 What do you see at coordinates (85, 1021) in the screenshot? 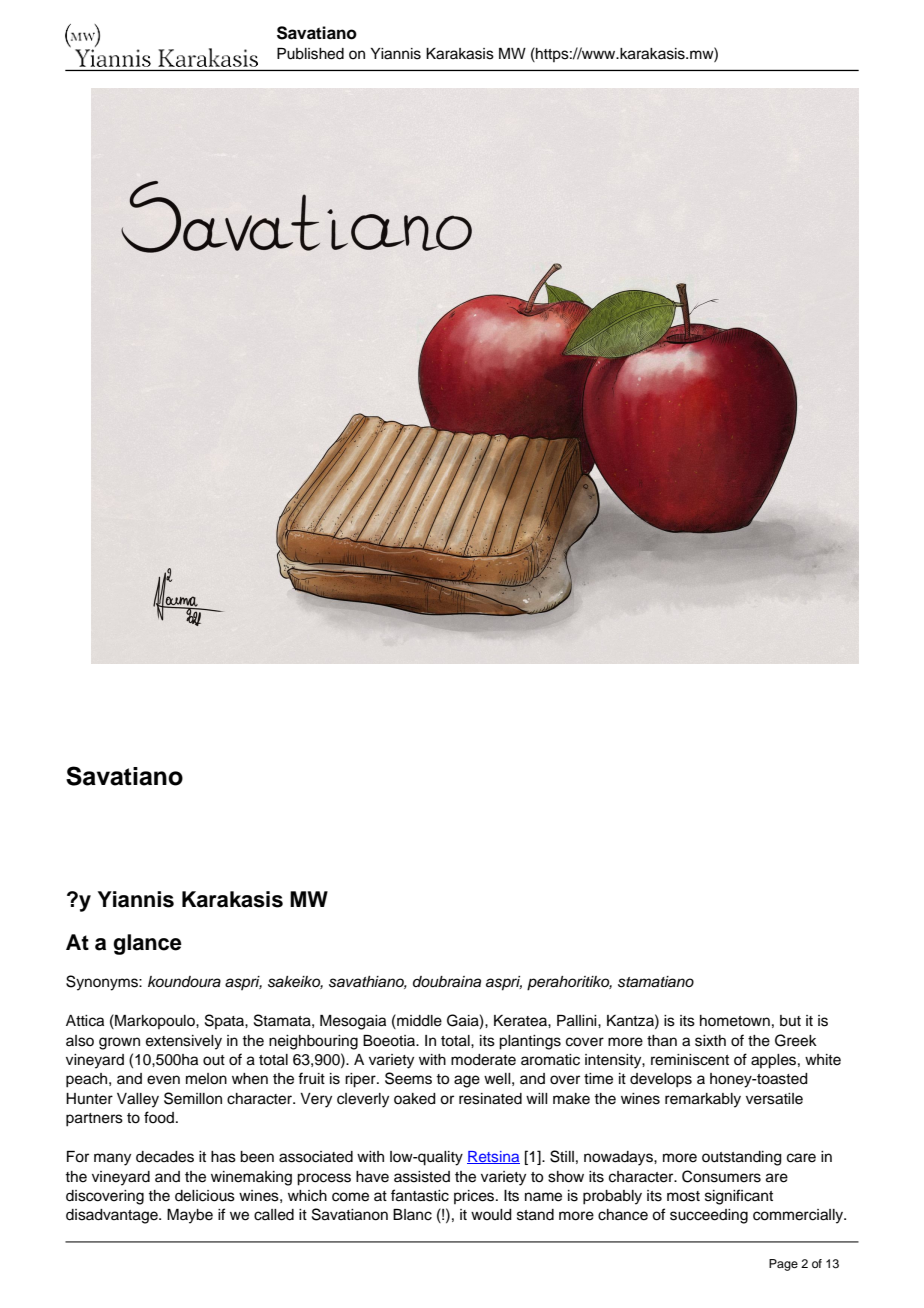
I see `Attica` at bounding box center [85, 1021].
